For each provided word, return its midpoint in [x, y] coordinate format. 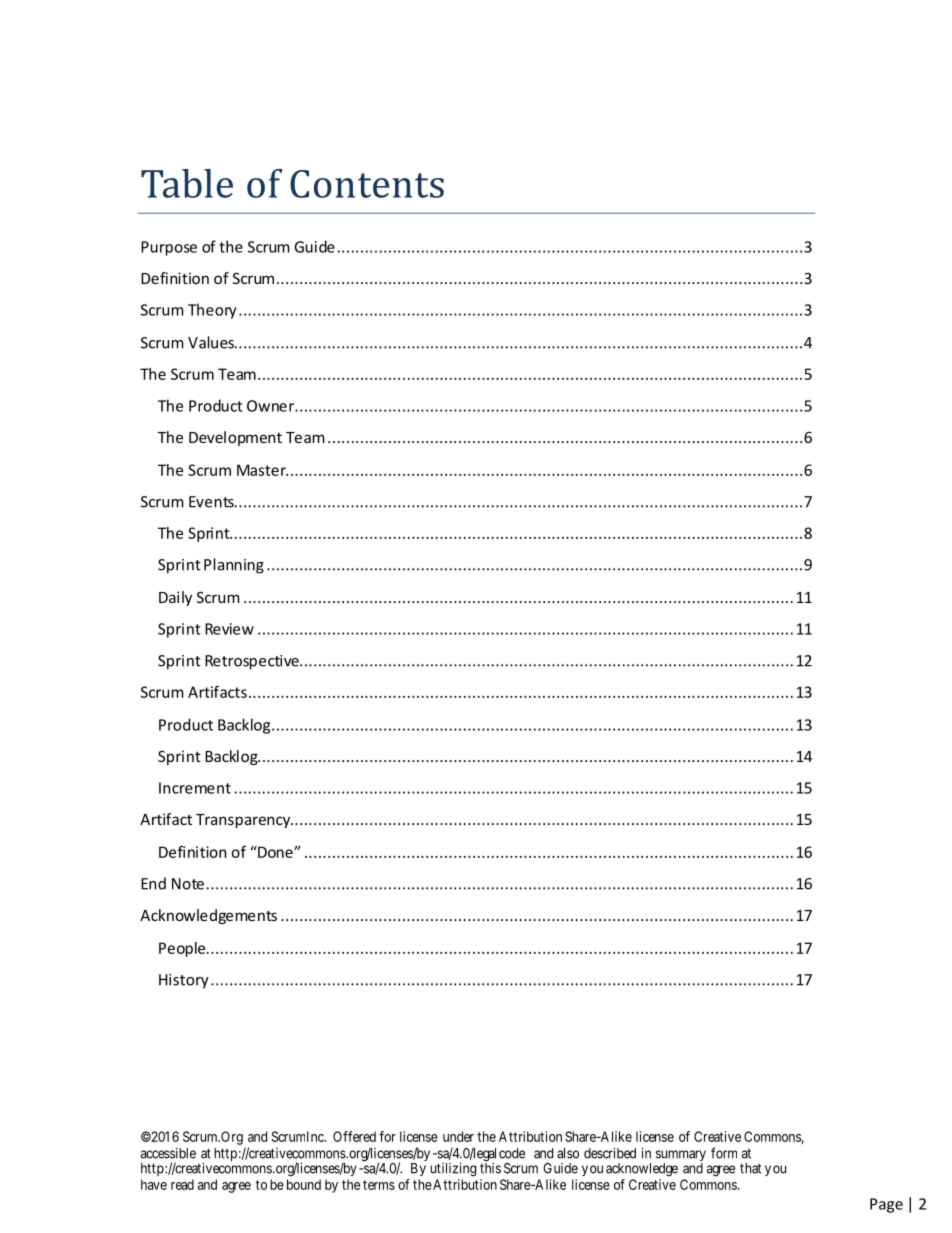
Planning [234, 566]
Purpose [169, 248]
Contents [367, 184]
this [490, 1167]
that [750, 1168]
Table [187, 183]
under [458, 1136]
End [153, 883]
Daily [175, 598]
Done [275, 852]
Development [235, 438]
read [182, 1184]
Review [229, 629]
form [724, 1153]
